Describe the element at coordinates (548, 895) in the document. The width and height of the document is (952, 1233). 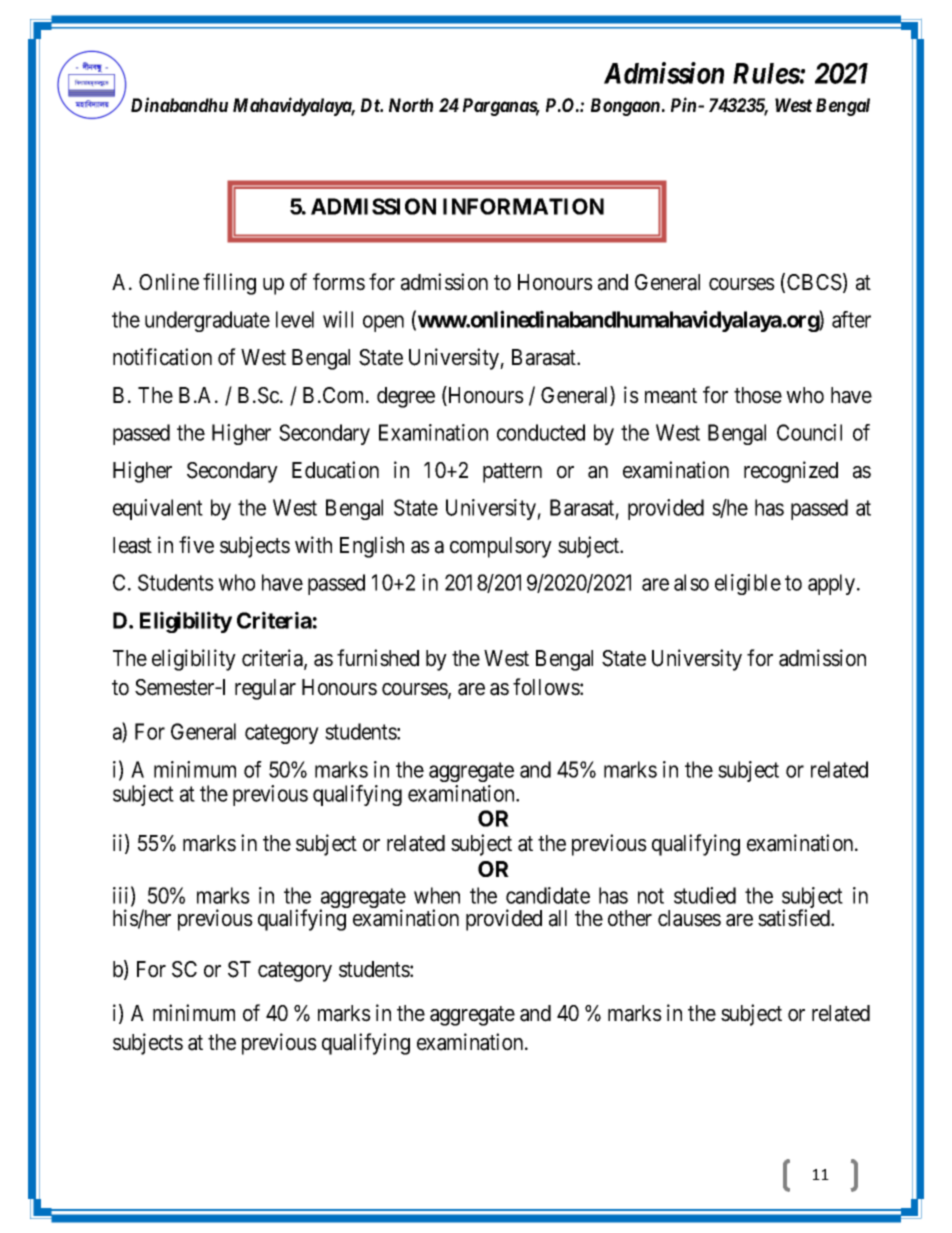
I see `candidate` at that location.
